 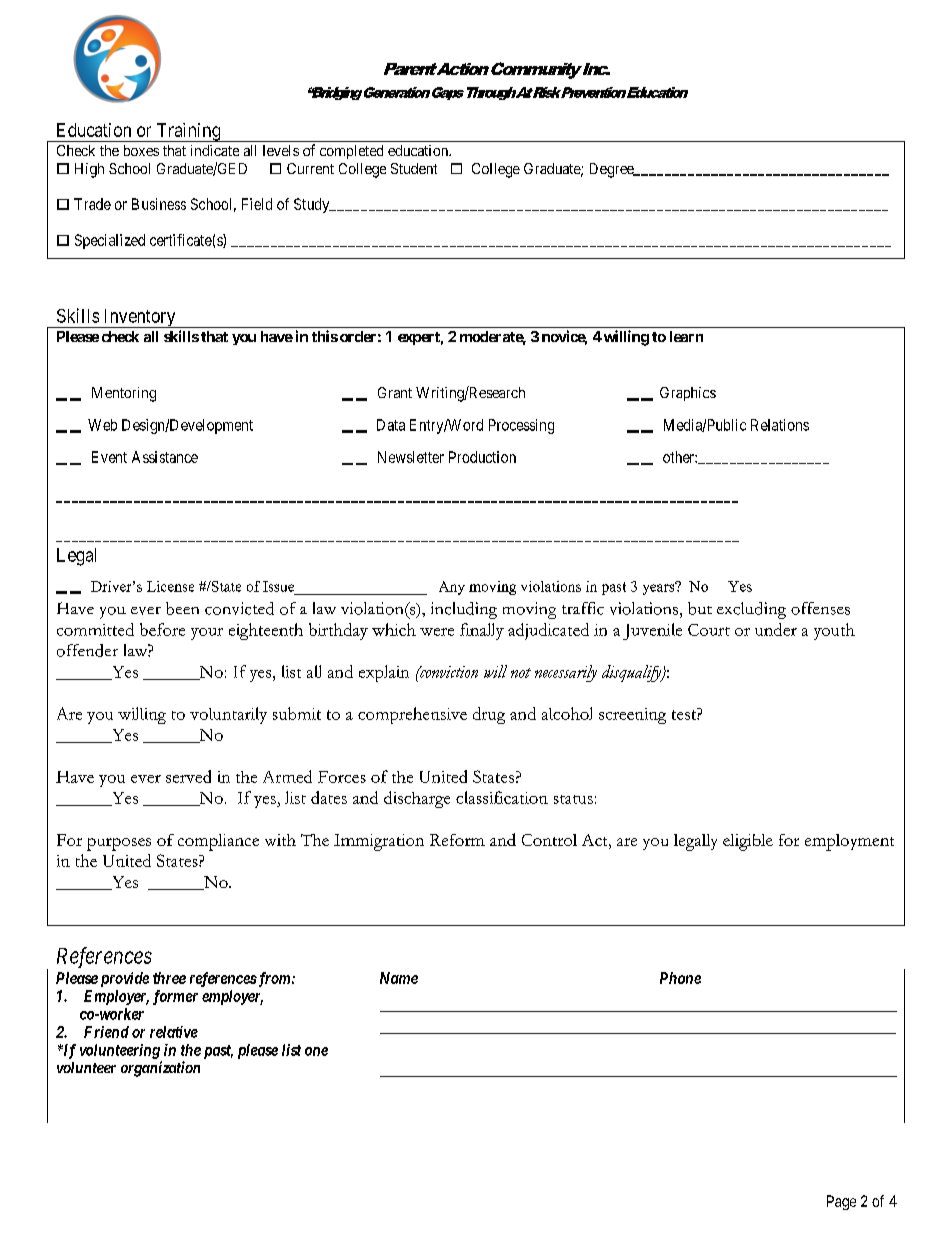 What do you see at coordinates (207, 634) in the image?
I see `your` at bounding box center [207, 634].
